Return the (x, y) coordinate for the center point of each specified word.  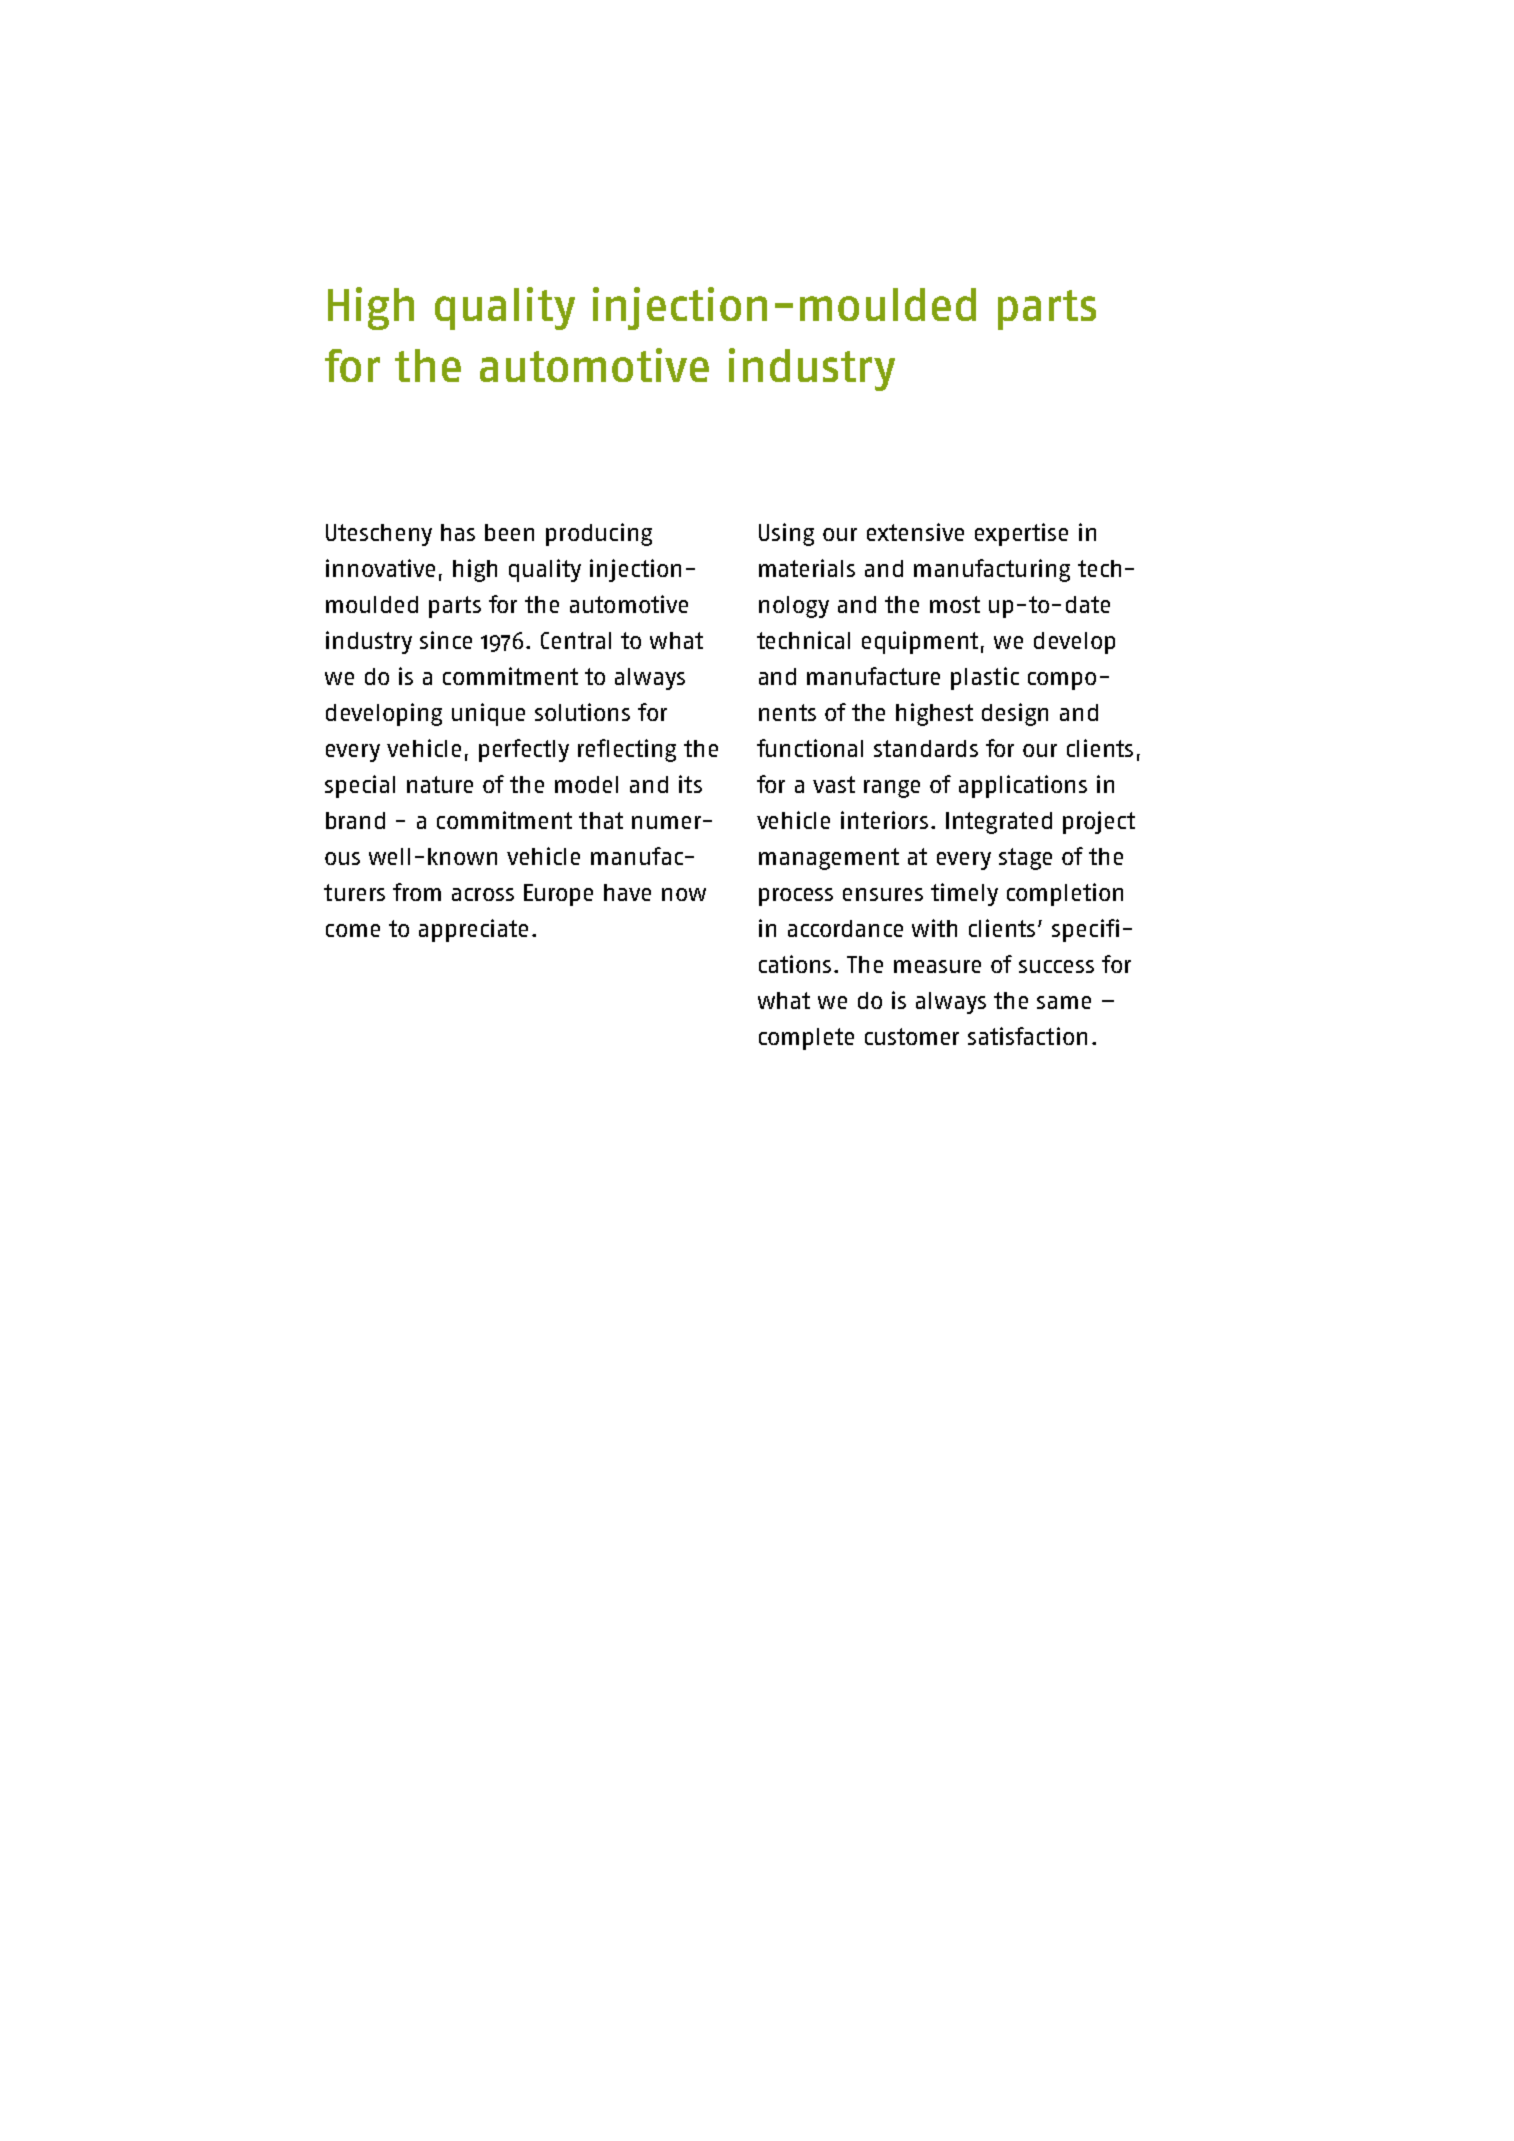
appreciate (473, 930)
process (796, 897)
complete (806, 1039)
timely (964, 894)
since (446, 640)
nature (440, 784)
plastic (985, 678)
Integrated (999, 823)
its (690, 784)
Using (786, 534)
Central (576, 640)
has (458, 532)
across (483, 894)
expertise (1021, 534)
